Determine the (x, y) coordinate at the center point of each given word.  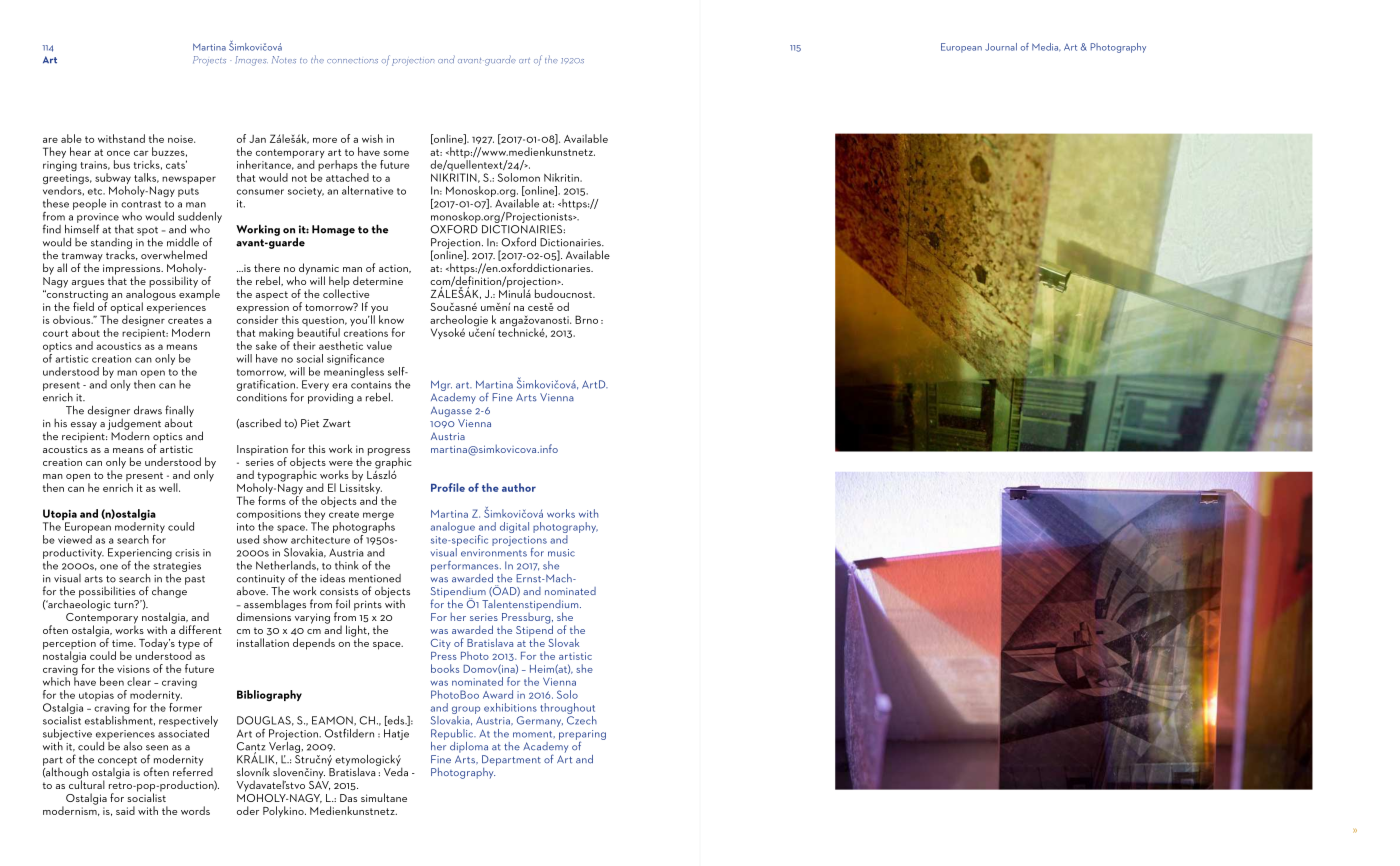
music (561, 553)
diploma (469, 747)
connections (352, 61)
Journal (1001, 47)
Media (1046, 47)
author (519, 487)
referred (193, 770)
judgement (134, 424)
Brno (586, 319)
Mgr (441, 385)
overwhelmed (174, 254)
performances (466, 566)
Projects (209, 61)
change (169, 591)
